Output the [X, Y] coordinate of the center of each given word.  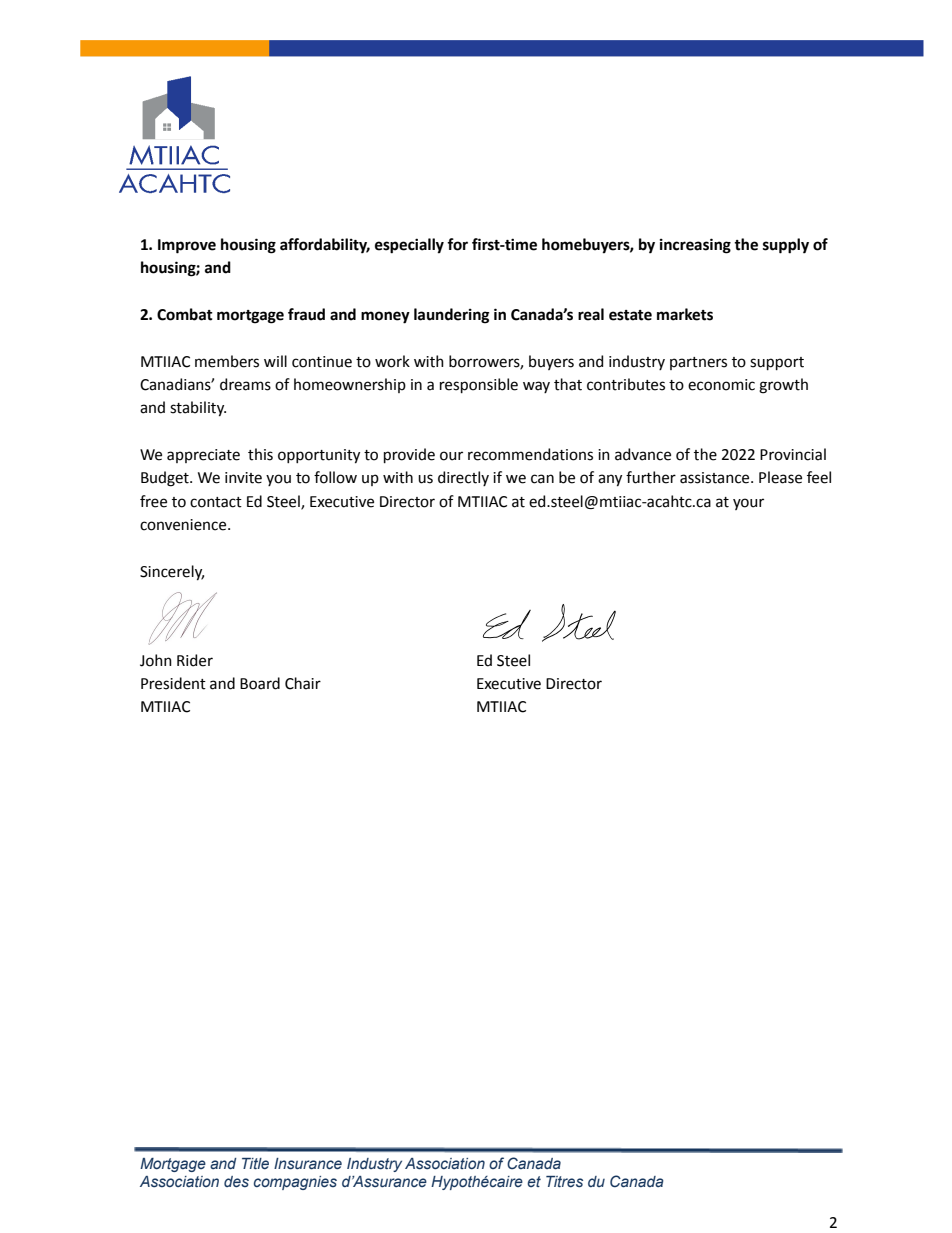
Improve [187, 246]
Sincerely [172, 573]
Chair [303, 683]
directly [463, 478]
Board [260, 683]
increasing [695, 246]
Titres [564, 1182]
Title [255, 1163]
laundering [451, 316]
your [748, 504]
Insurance [308, 1164]
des [236, 1182]
